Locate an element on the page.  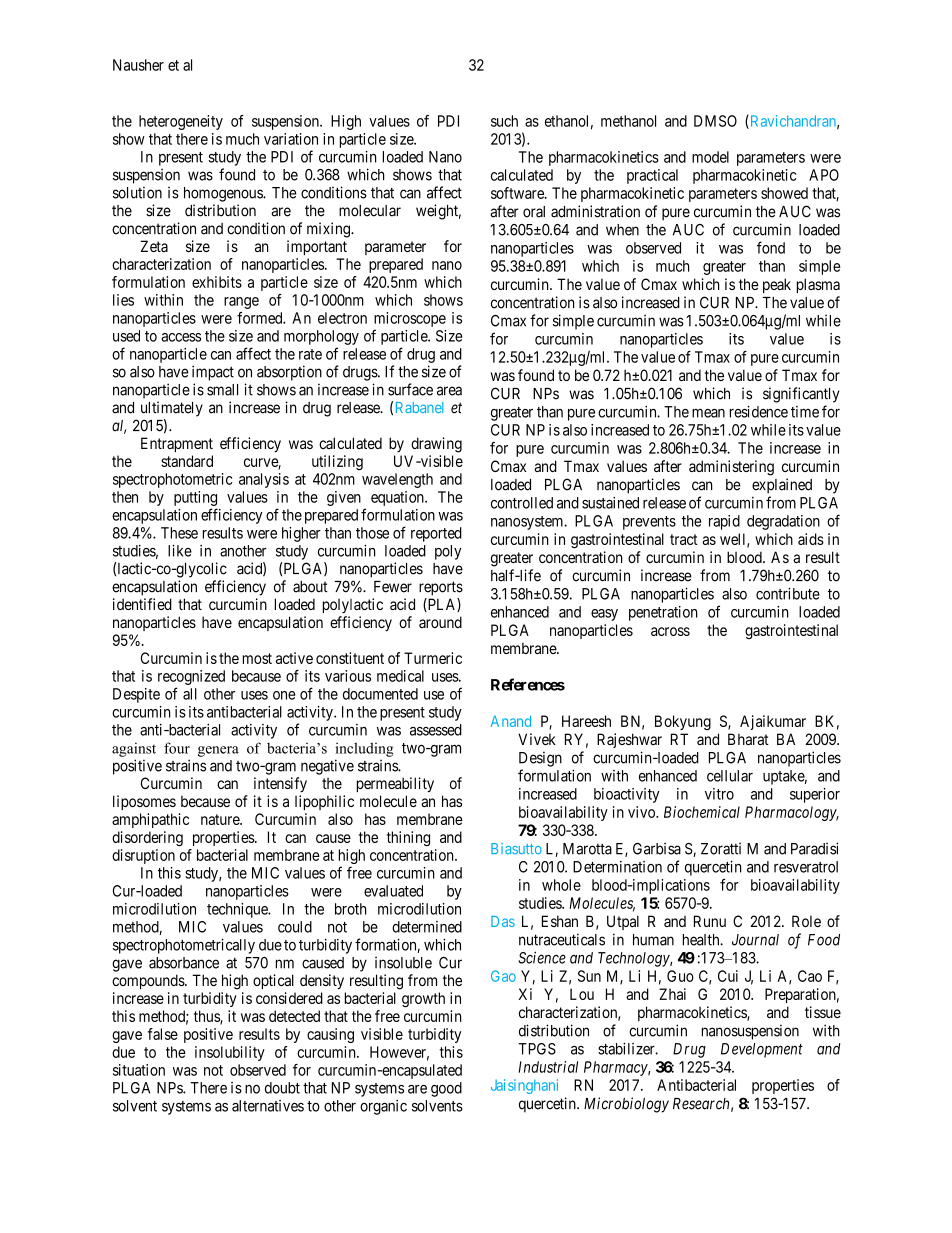
contribute is located at coordinates (788, 593).
